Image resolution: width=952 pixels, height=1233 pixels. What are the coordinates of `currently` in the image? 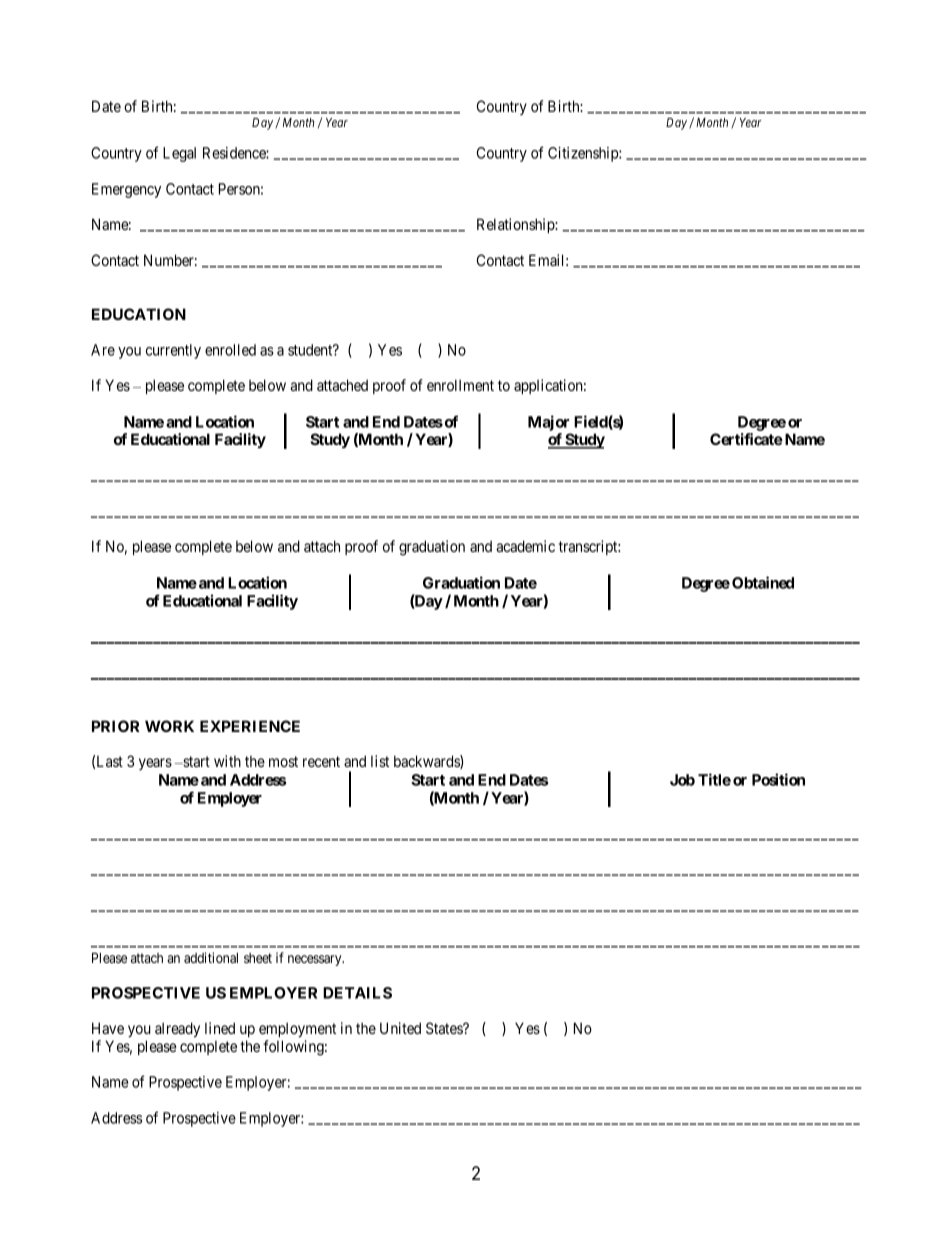 It's located at (173, 351).
